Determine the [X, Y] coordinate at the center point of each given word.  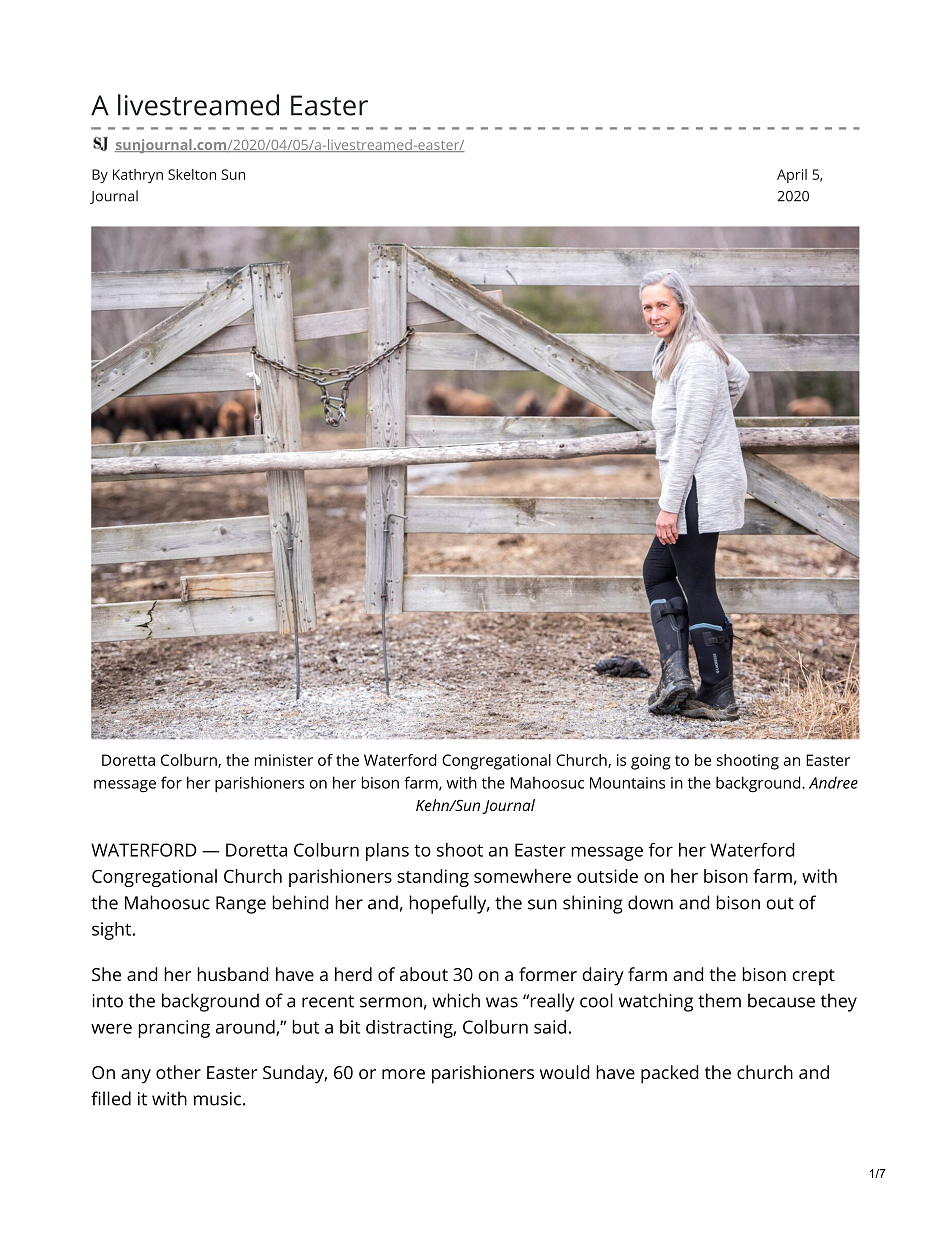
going [651, 762]
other [178, 1072]
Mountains [627, 783]
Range [241, 905]
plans [387, 852]
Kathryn [138, 176]
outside [607, 876]
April [792, 176]
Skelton [192, 174]
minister [284, 760]
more [403, 1074]
